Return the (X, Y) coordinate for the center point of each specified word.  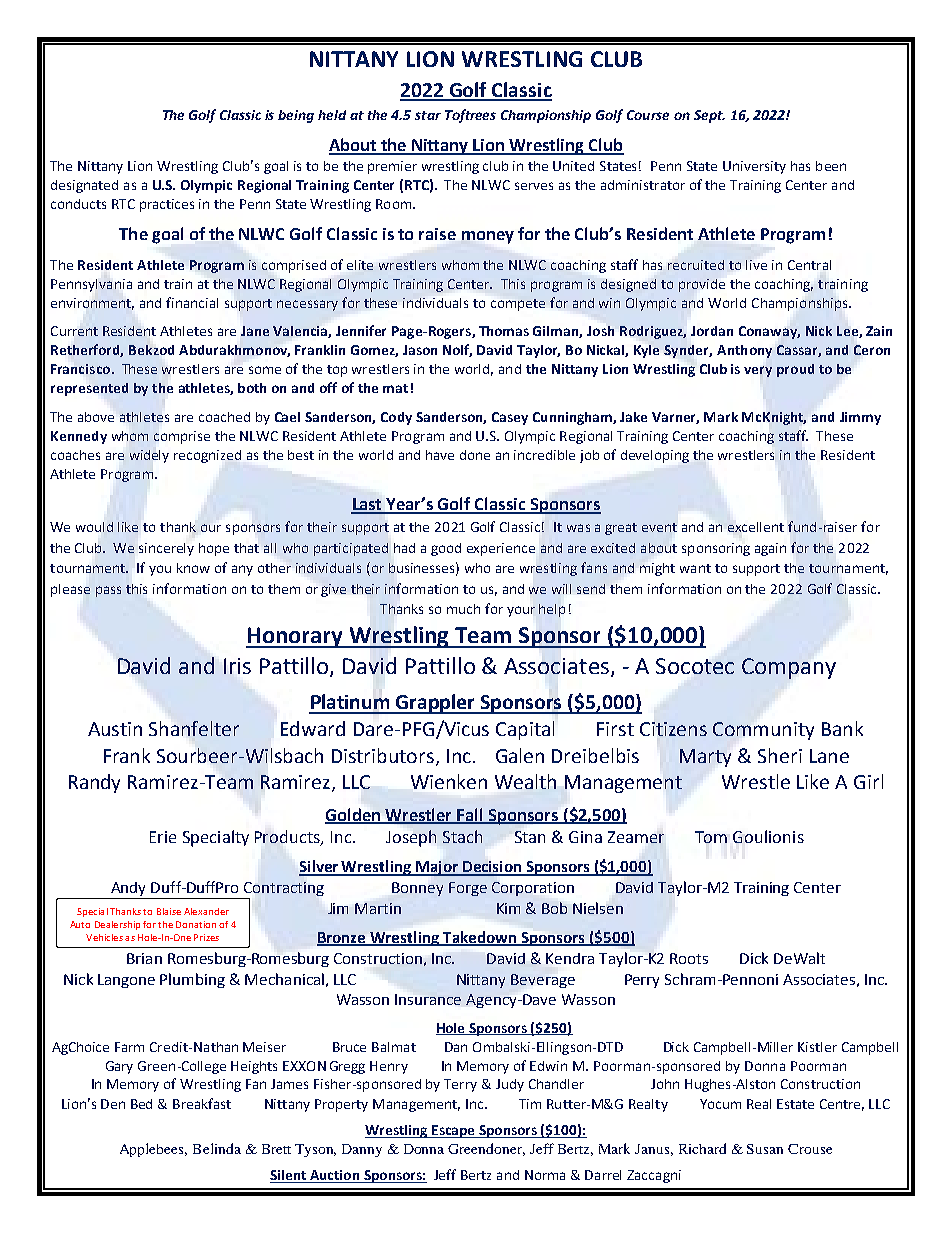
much (463, 609)
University (754, 167)
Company (789, 668)
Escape (453, 1131)
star (428, 115)
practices (167, 205)
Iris (237, 666)
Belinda (217, 1148)
